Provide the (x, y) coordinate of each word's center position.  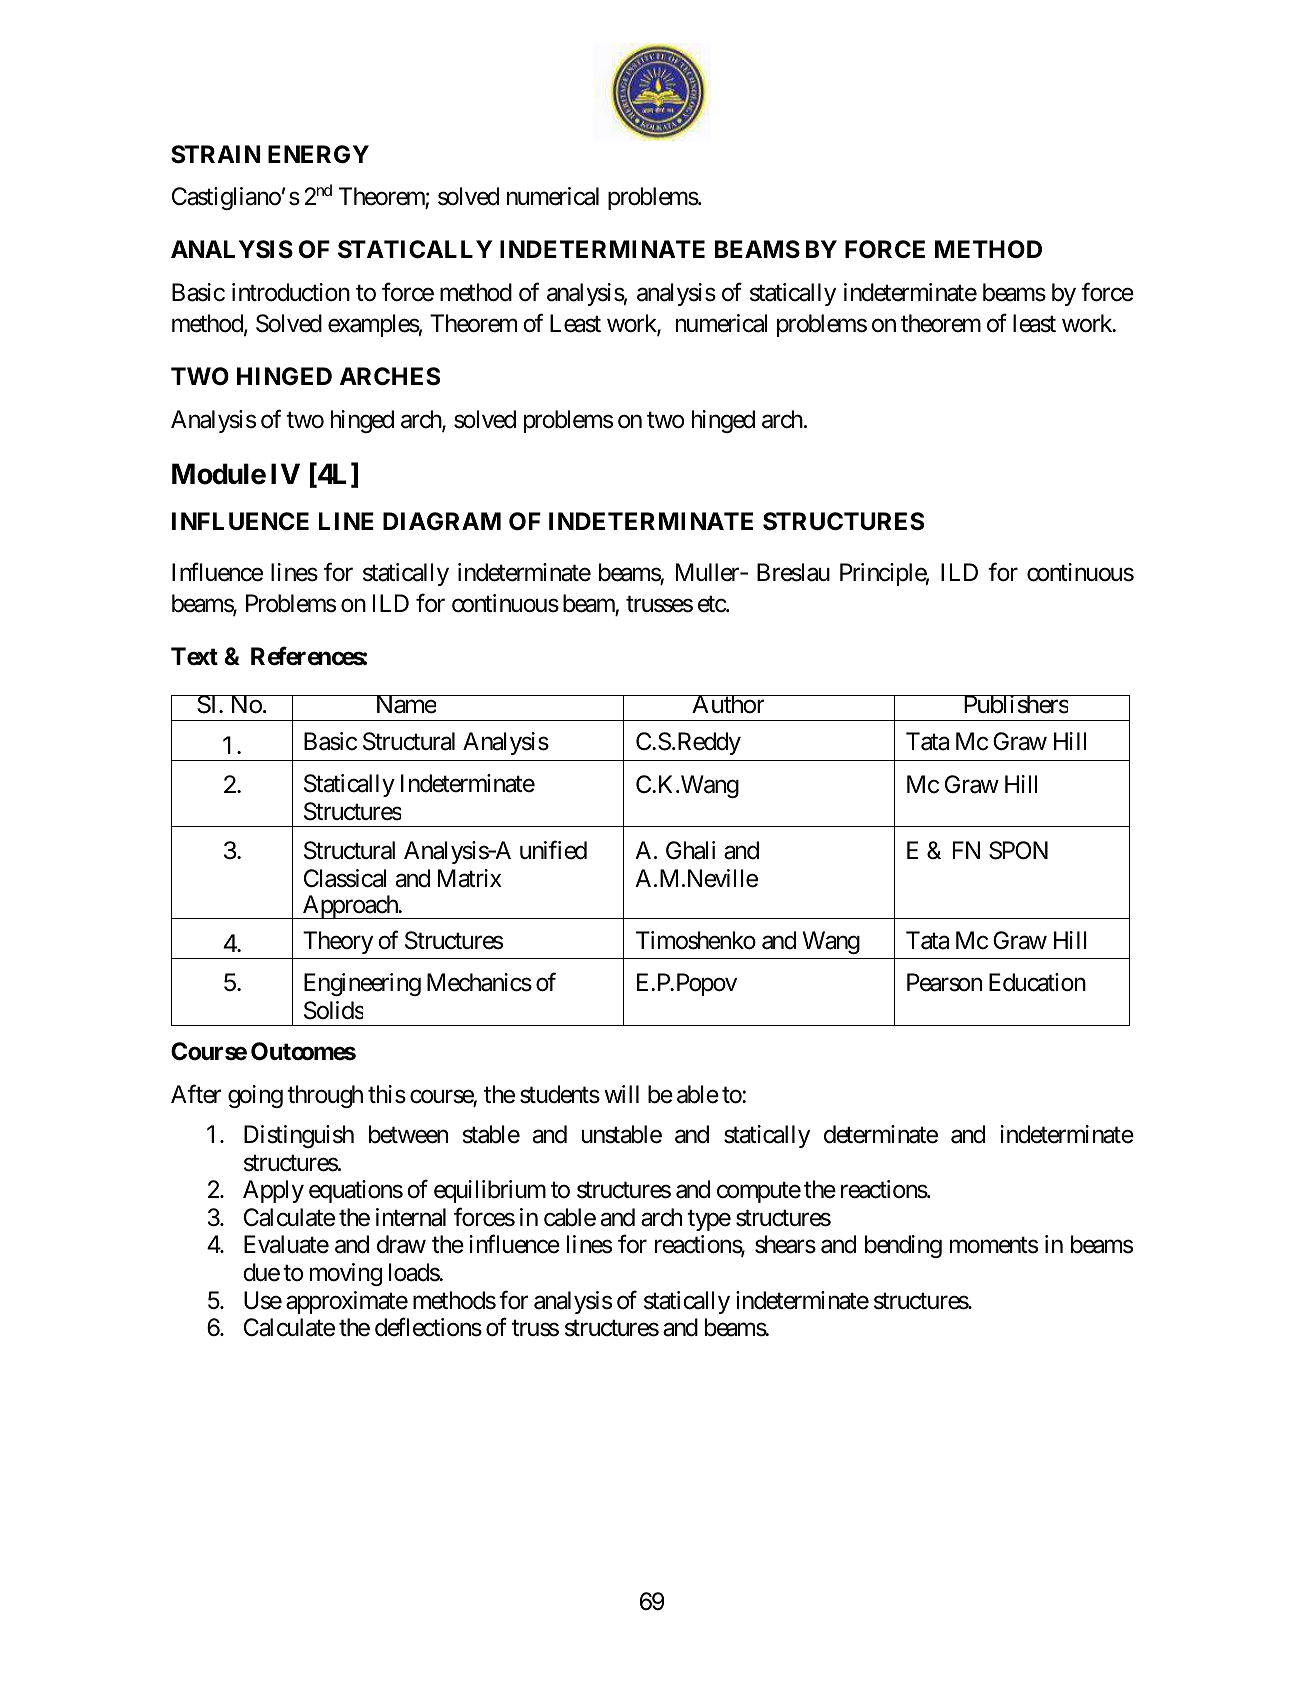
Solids (333, 1010)
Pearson (944, 982)
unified (553, 850)
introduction (291, 292)
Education (1037, 982)
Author (728, 704)
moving (346, 1274)
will (621, 1094)
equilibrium (490, 1191)
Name (405, 704)
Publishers (1015, 704)
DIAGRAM (442, 521)
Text (194, 656)
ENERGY (318, 154)
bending (903, 1246)
